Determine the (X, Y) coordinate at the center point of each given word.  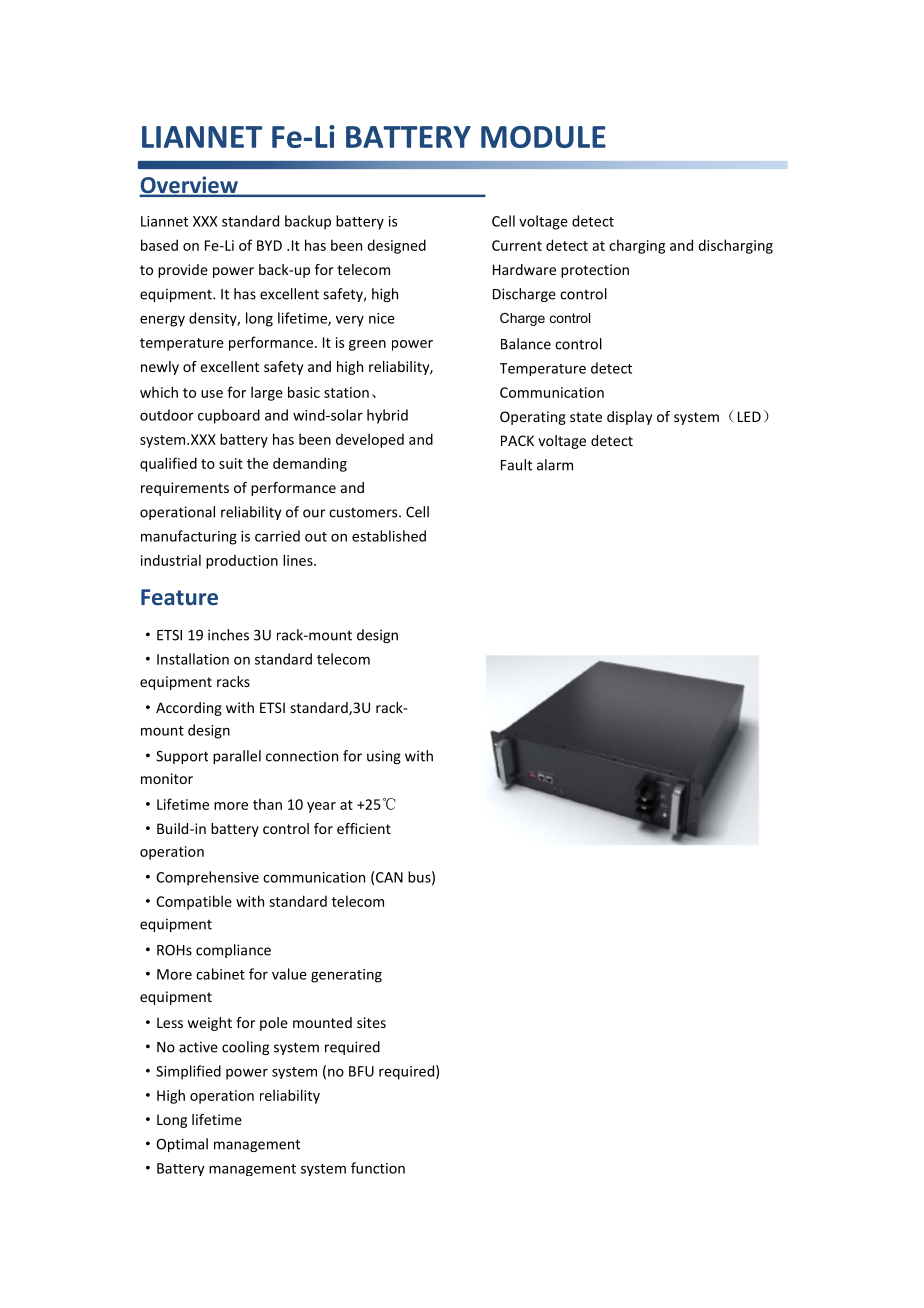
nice (382, 318)
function (378, 1168)
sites (371, 1022)
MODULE (543, 137)
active (198, 1047)
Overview (189, 186)
